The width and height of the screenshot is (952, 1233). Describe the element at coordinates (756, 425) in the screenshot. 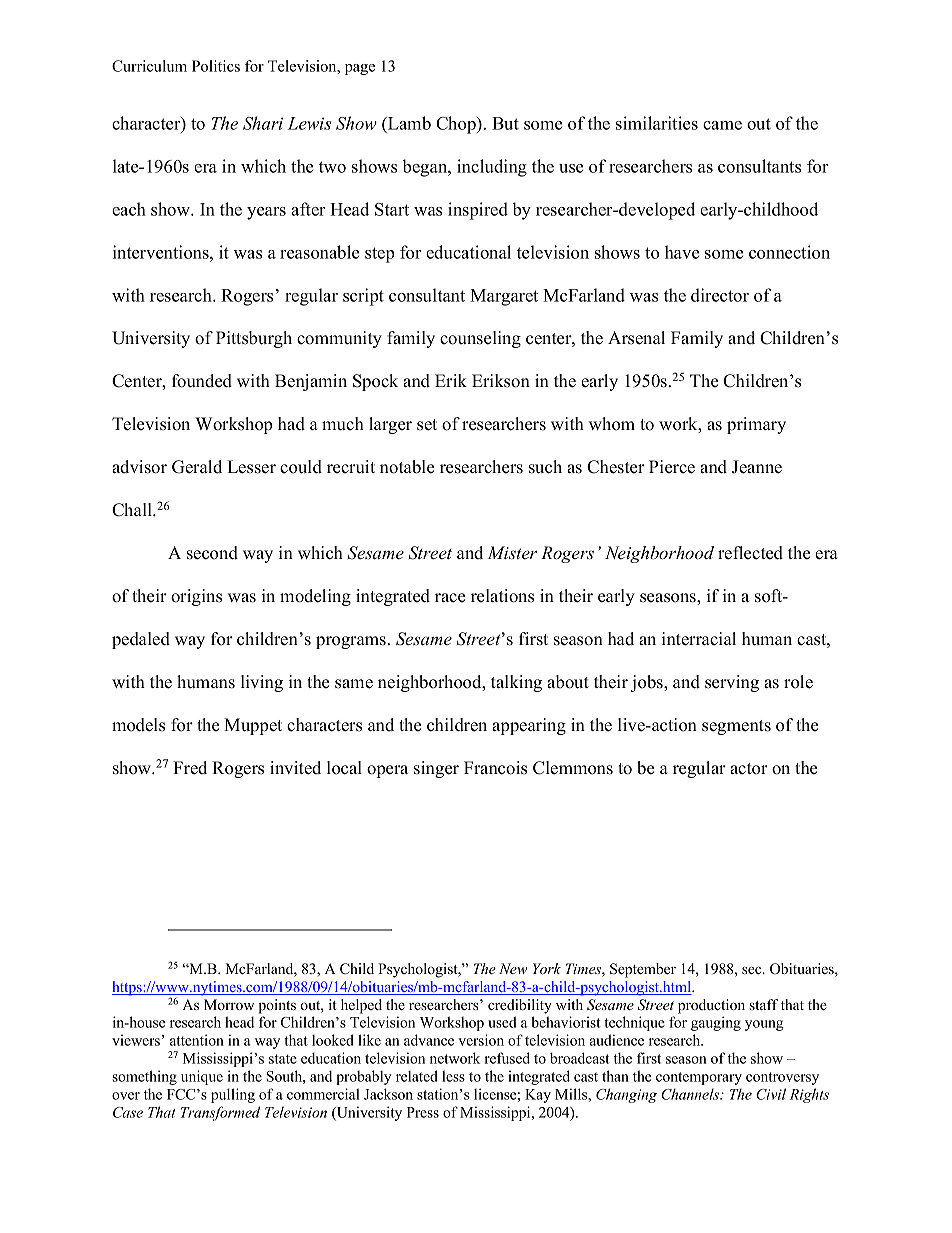

I see `primary` at that location.
